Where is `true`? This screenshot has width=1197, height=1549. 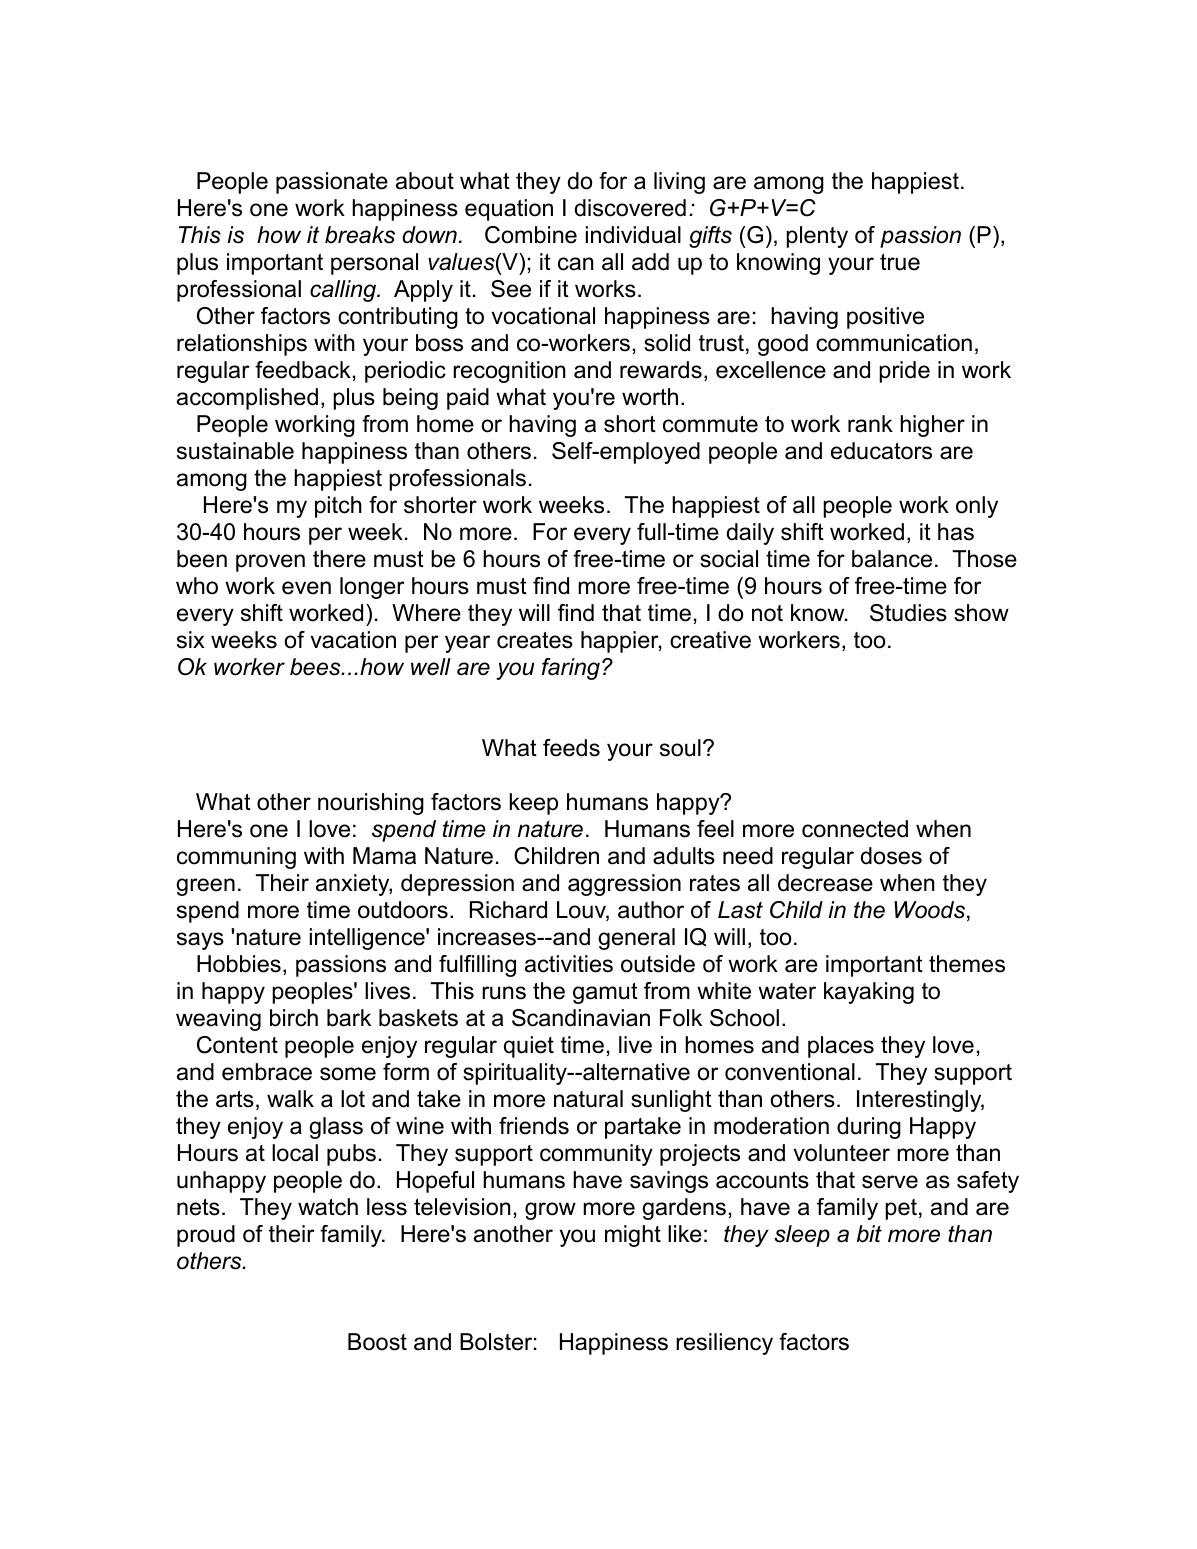 true is located at coordinates (900, 262).
